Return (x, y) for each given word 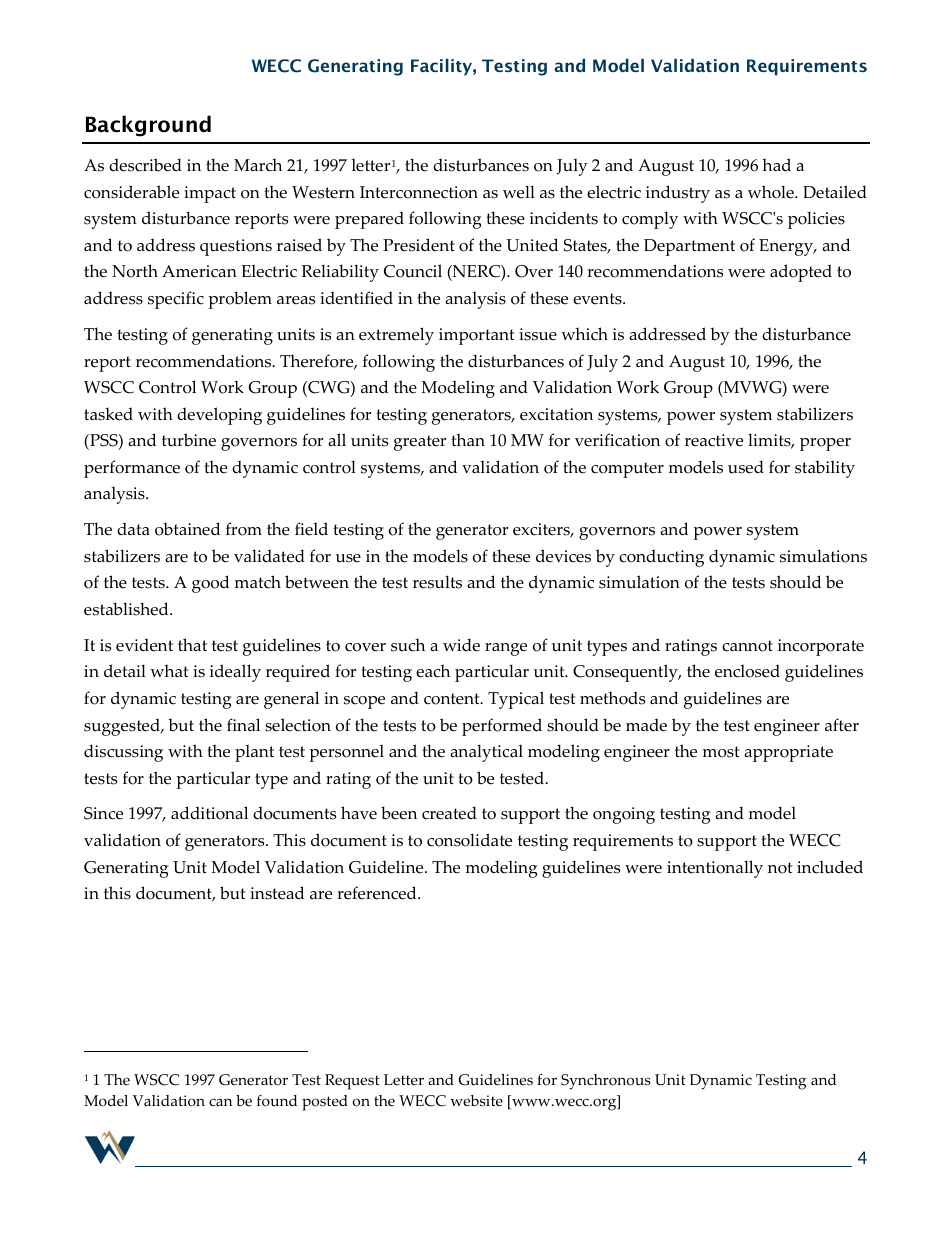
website (476, 1101)
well (519, 192)
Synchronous (606, 1082)
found (277, 1101)
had (776, 164)
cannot (747, 646)
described (145, 165)
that (192, 644)
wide (461, 645)
